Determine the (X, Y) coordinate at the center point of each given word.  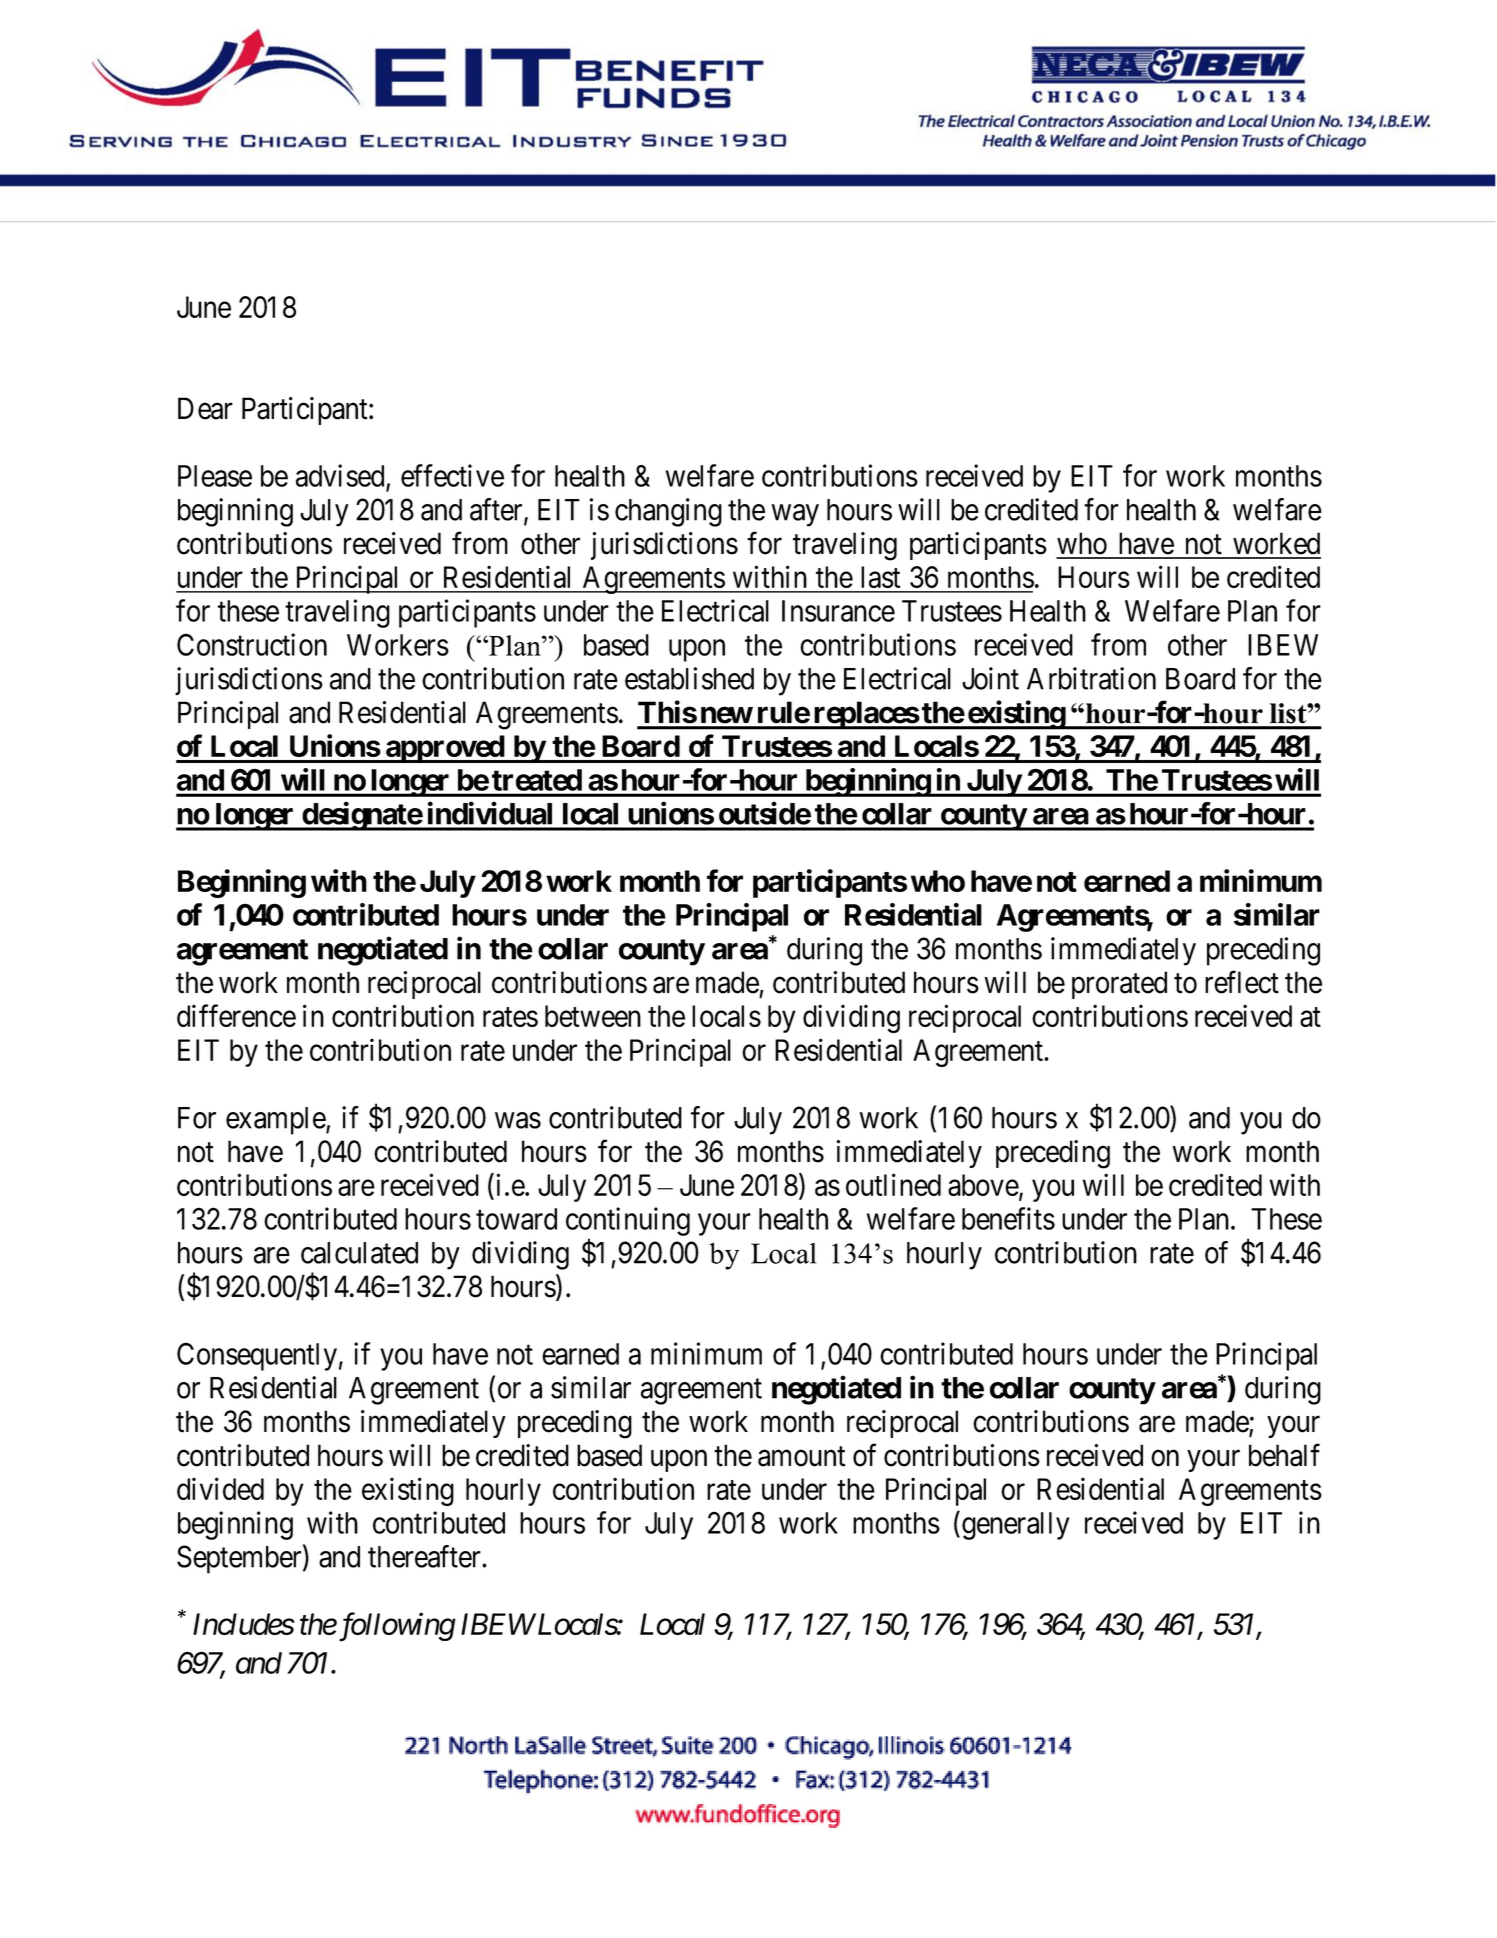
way (795, 515)
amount (802, 1457)
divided (220, 1488)
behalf (1284, 1455)
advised (341, 476)
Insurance (838, 611)
